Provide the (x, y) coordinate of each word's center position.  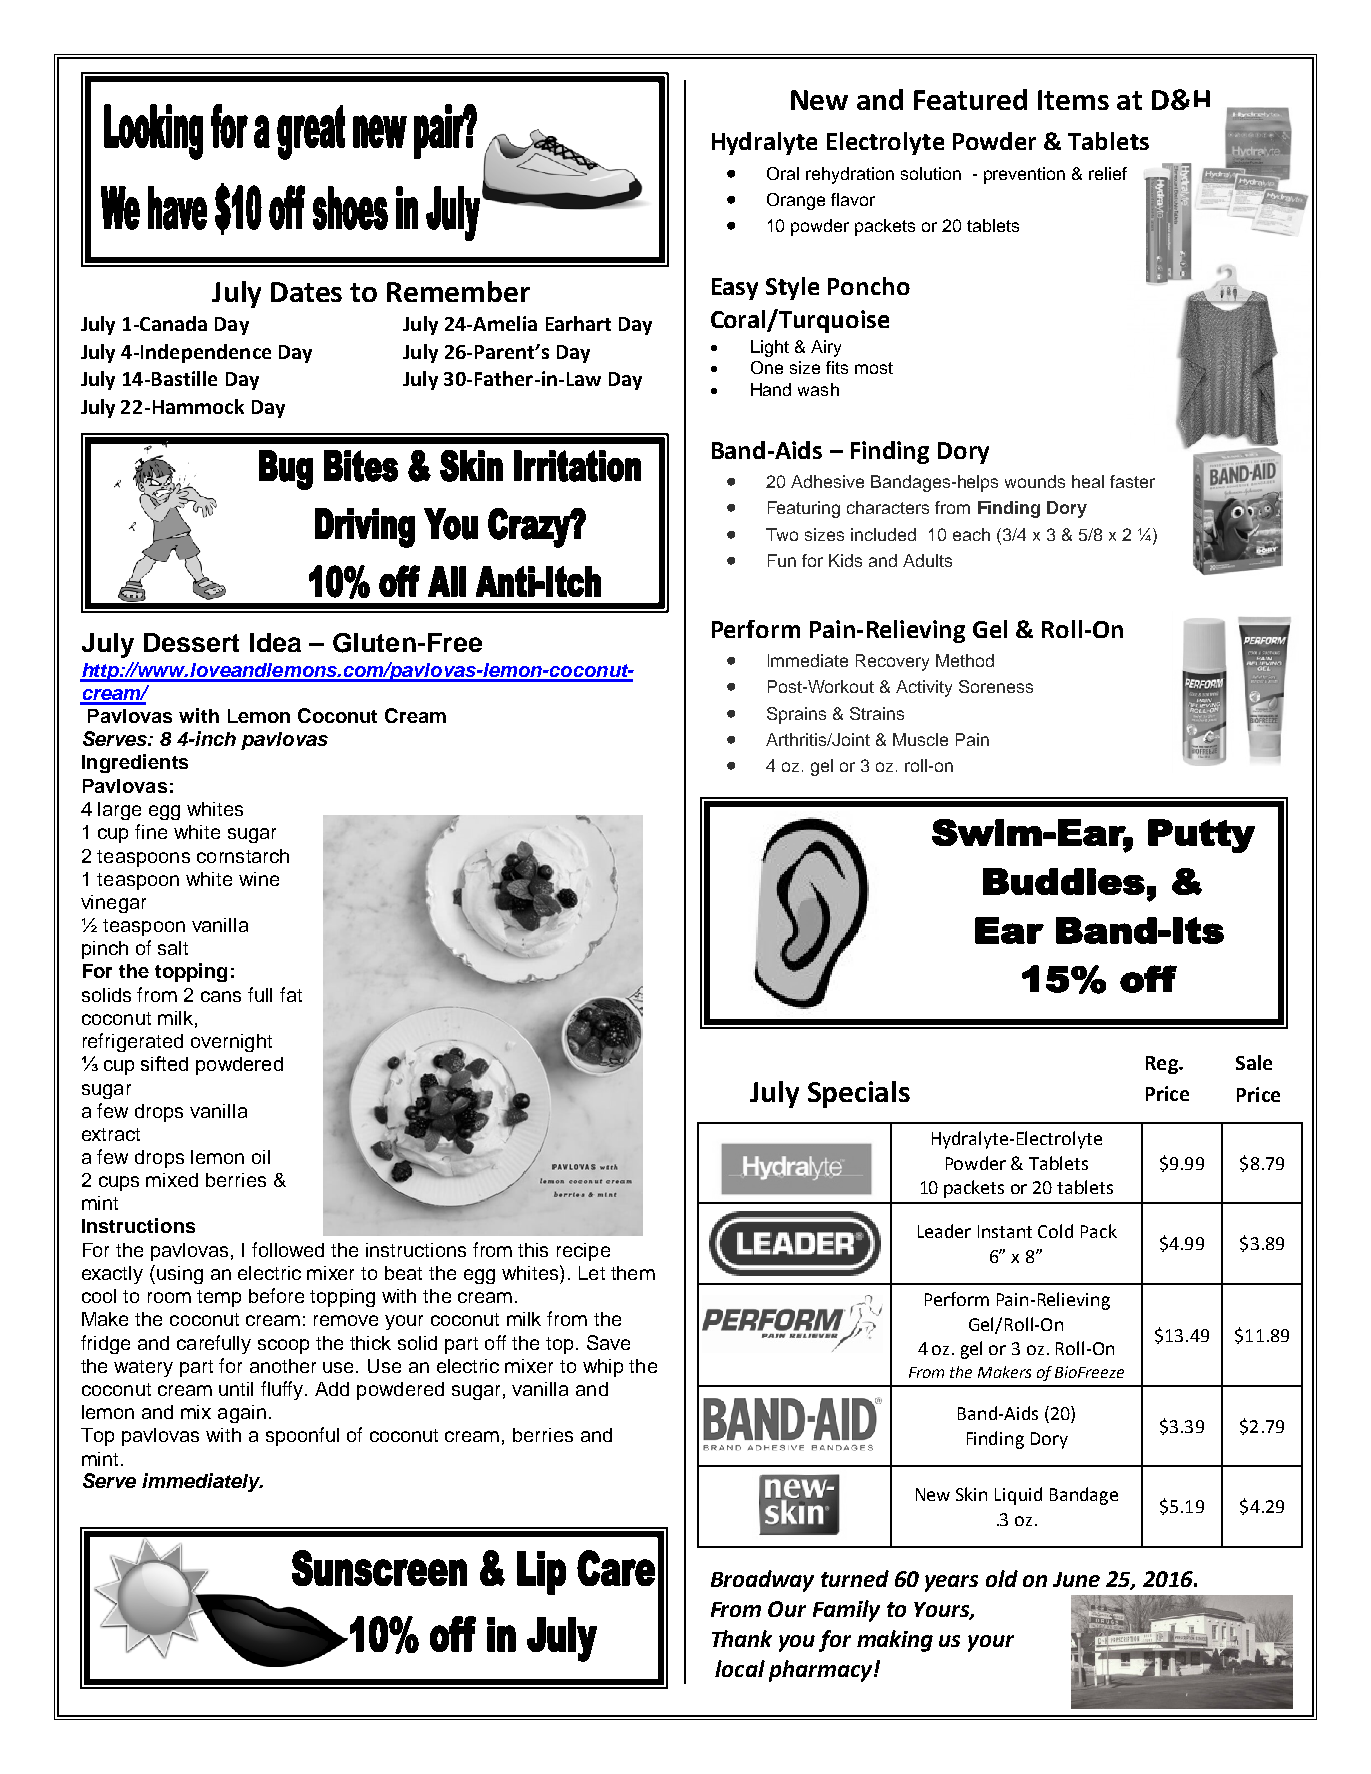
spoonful (302, 1436)
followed (288, 1249)
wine (259, 879)
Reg (1163, 1065)
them (633, 1273)
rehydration (850, 175)
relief (1108, 173)
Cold (1055, 1231)
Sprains (796, 715)
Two (782, 534)
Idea (275, 642)
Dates (306, 292)
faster (1132, 481)
